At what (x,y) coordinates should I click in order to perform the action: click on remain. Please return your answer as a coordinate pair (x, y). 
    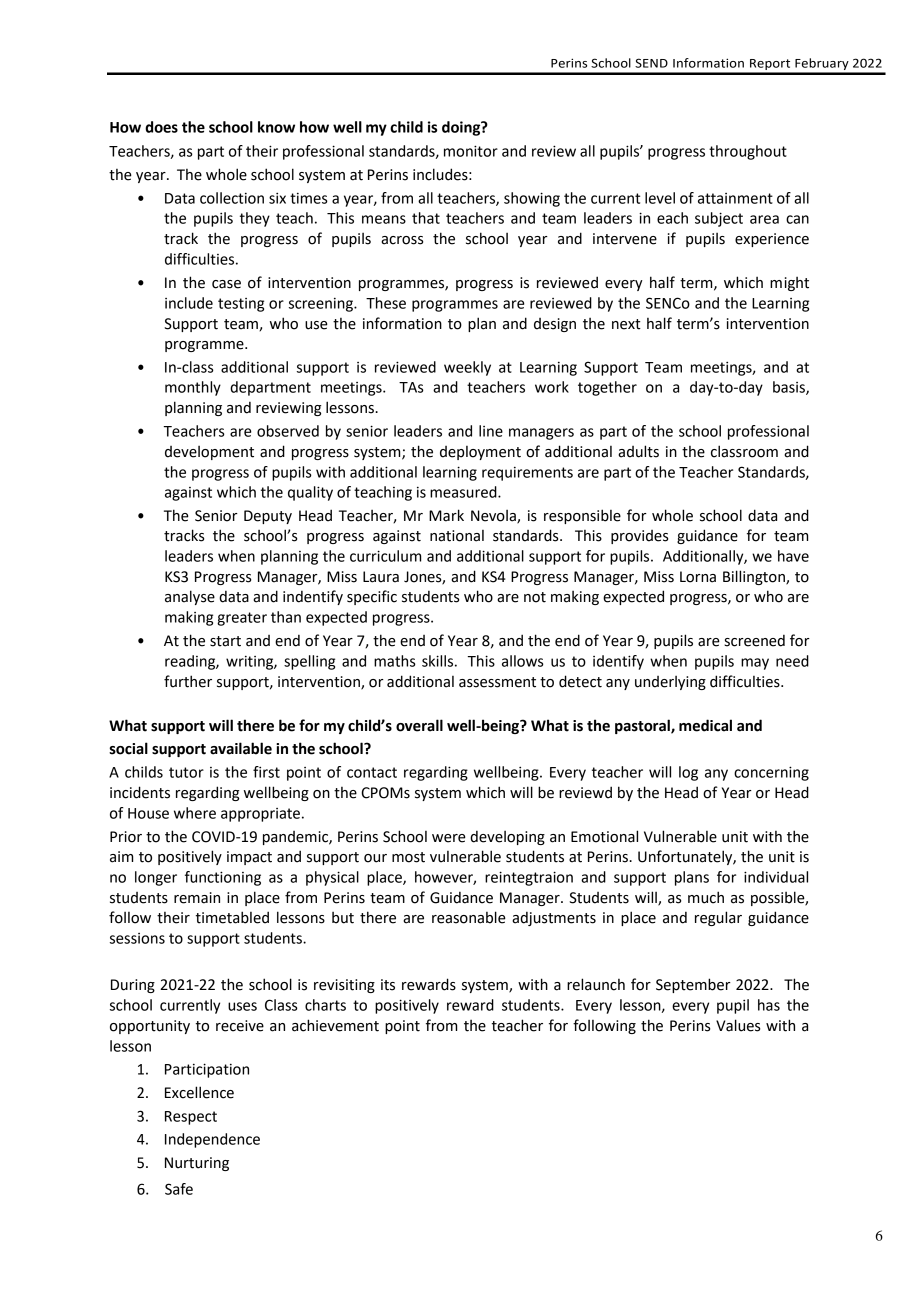
    Looking at the image, I should click on (197, 898).
